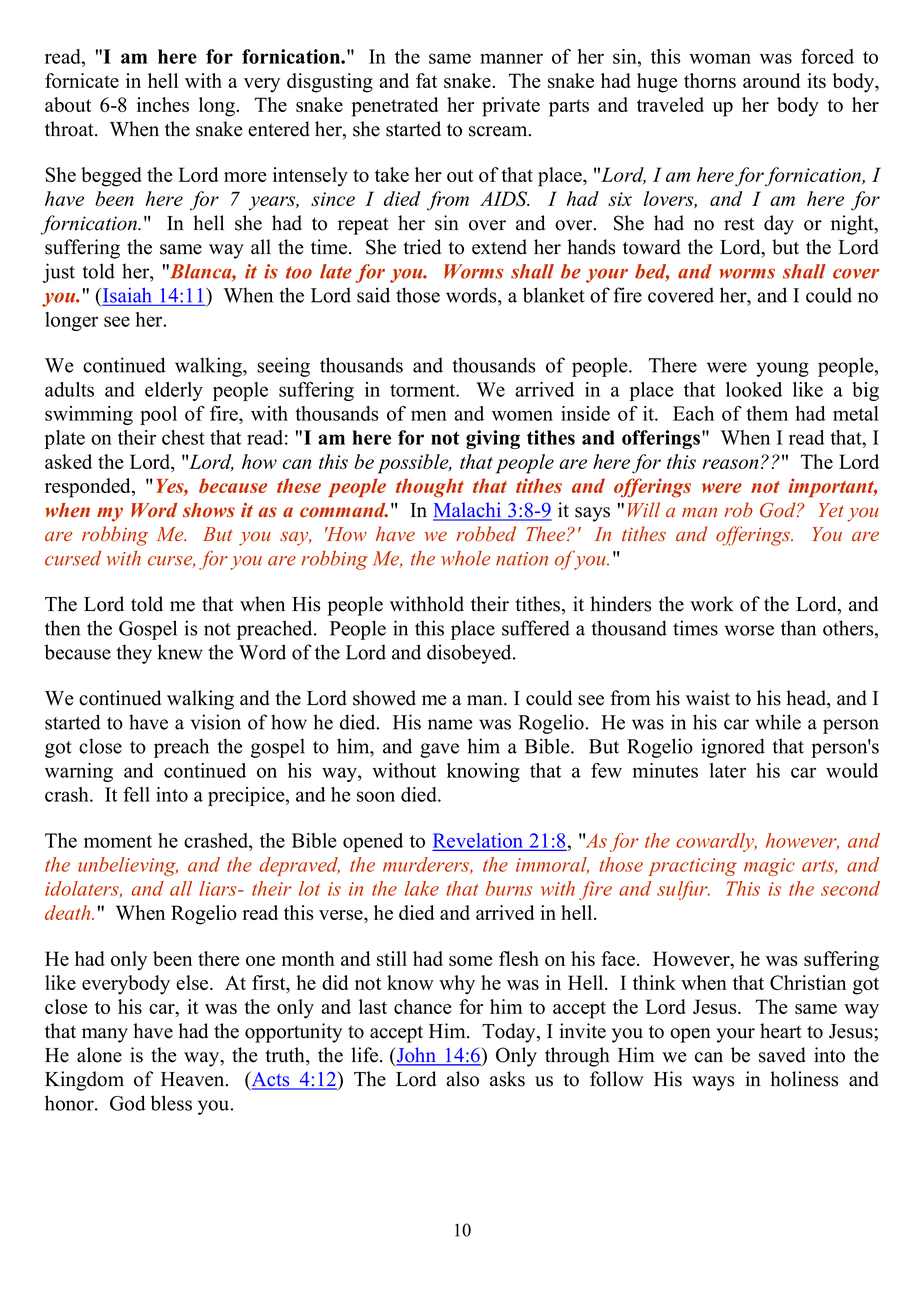 This page has height=1307, width=924. What do you see at coordinates (426, 80) in the page?
I see `fat` at bounding box center [426, 80].
